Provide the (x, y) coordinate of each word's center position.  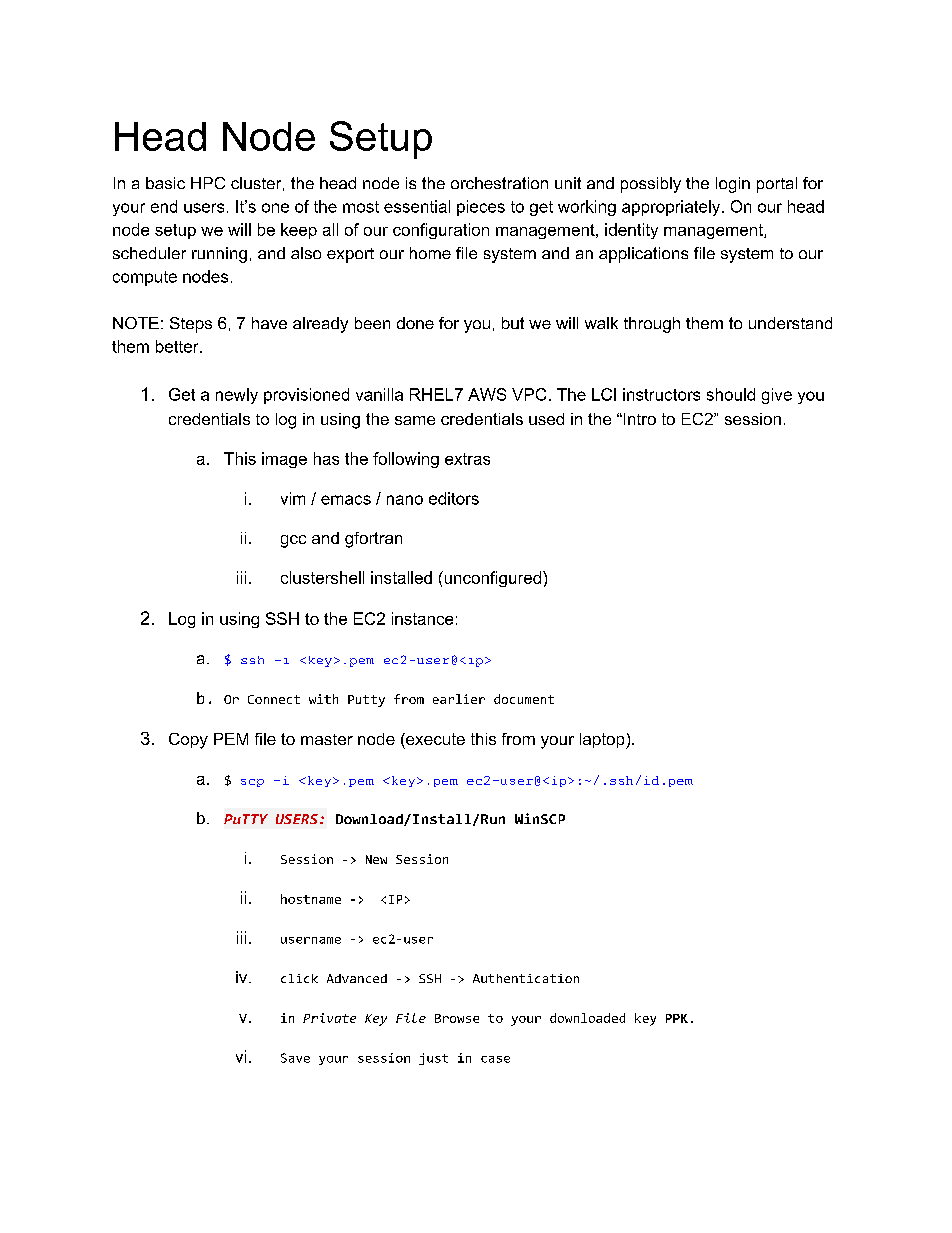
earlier (459, 699)
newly (237, 396)
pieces (481, 208)
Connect (274, 699)
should (731, 394)
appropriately (672, 208)
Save (295, 1058)
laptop (603, 741)
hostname (311, 899)
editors (454, 498)
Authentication (526, 978)
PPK (677, 1018)
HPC (208, 183)
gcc (293, 541)
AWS (487, 394)
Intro (638, 419)
